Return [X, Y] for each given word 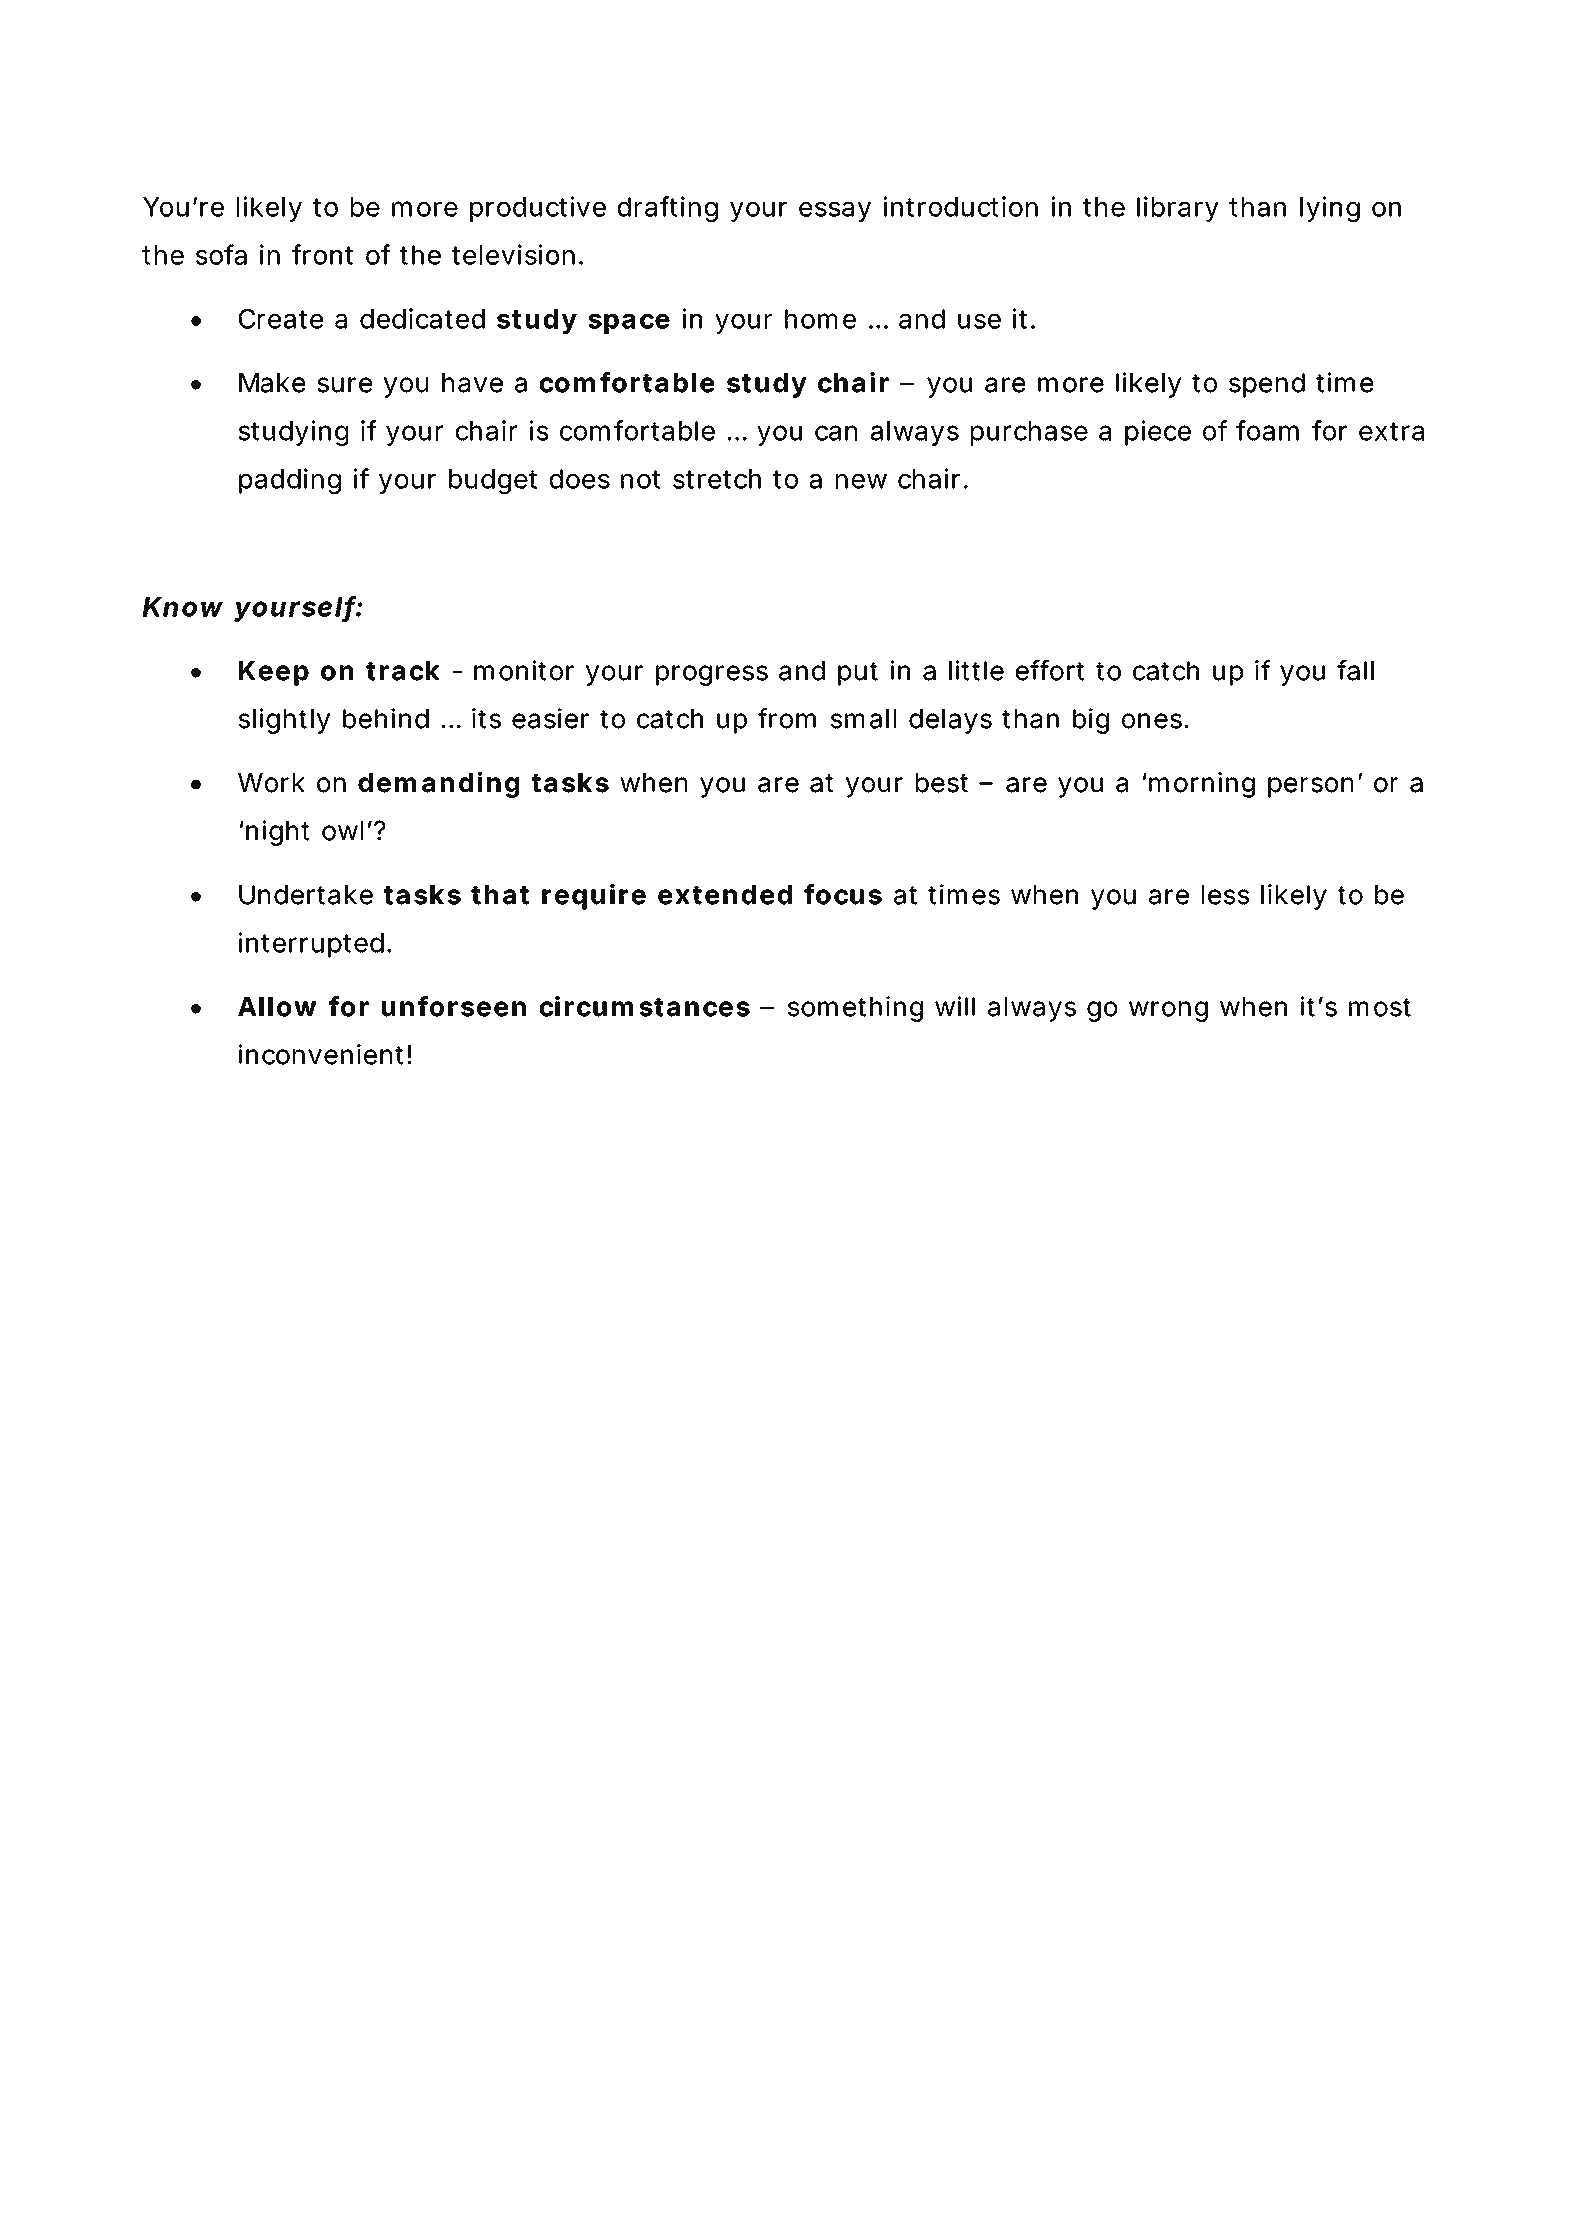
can [836, 433]
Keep [274, 673]
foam [1267, 430]
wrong [1168, 1011]
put [858, 674]
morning [1202, 785]
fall [1355, 670]
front [322, 254]
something [855, 1009]
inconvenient [323, 1054]
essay [835, 212]
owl [342, 831]
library [1178, 209]
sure [344, 385]
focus [843, 894]
